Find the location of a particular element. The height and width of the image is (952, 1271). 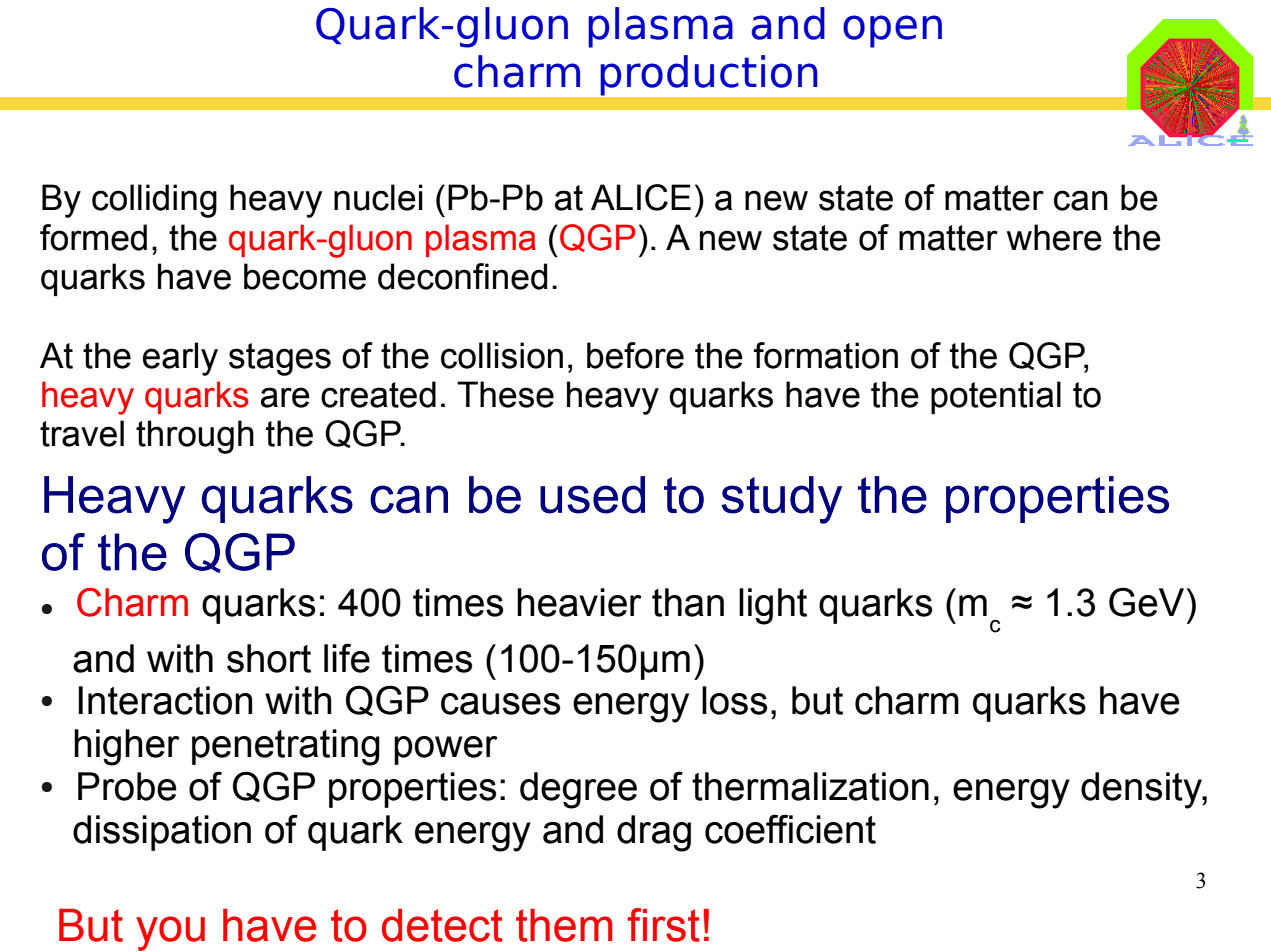

you is located at coordinates (170, 933).
